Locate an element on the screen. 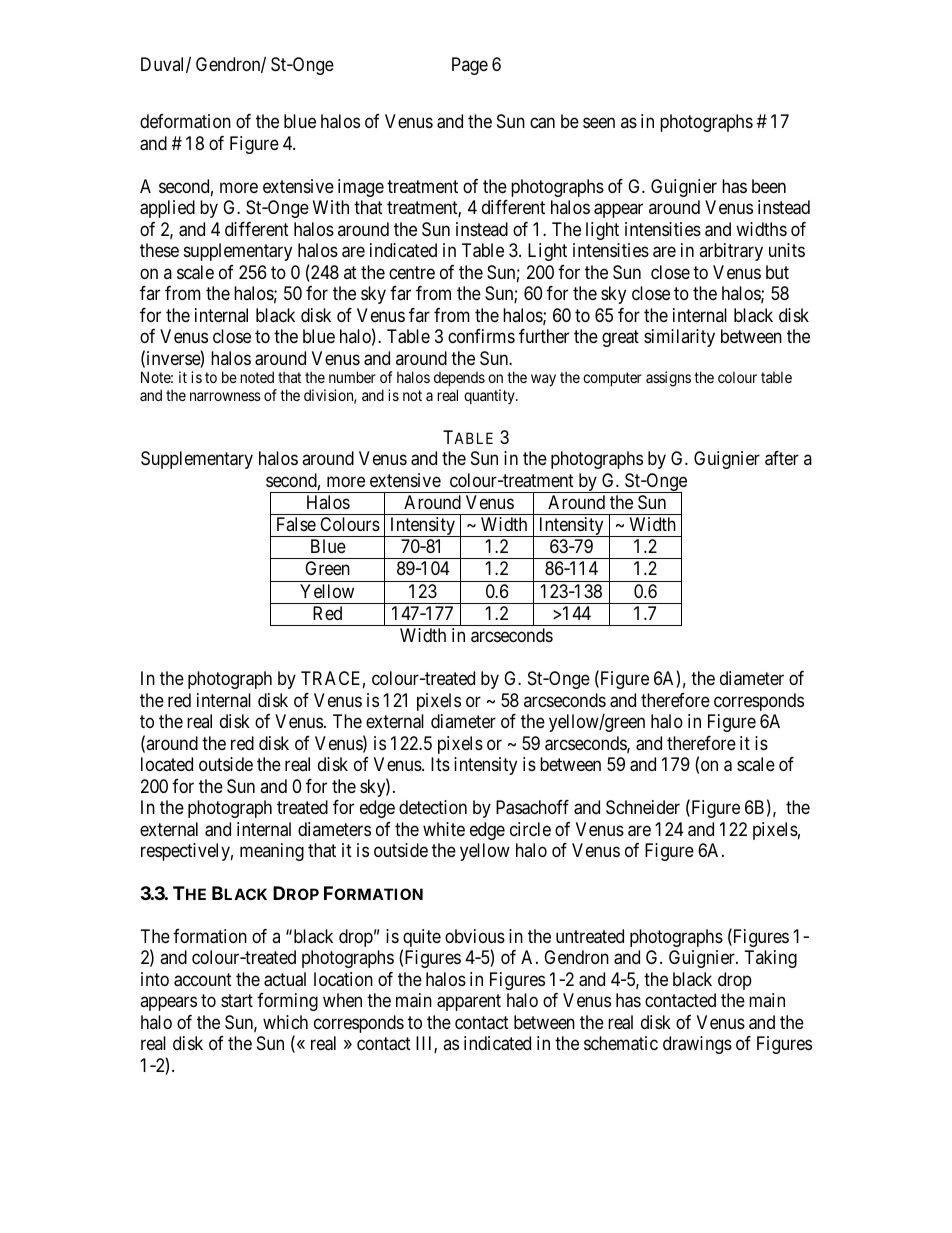  seen is located at coordinates (599, 123).
